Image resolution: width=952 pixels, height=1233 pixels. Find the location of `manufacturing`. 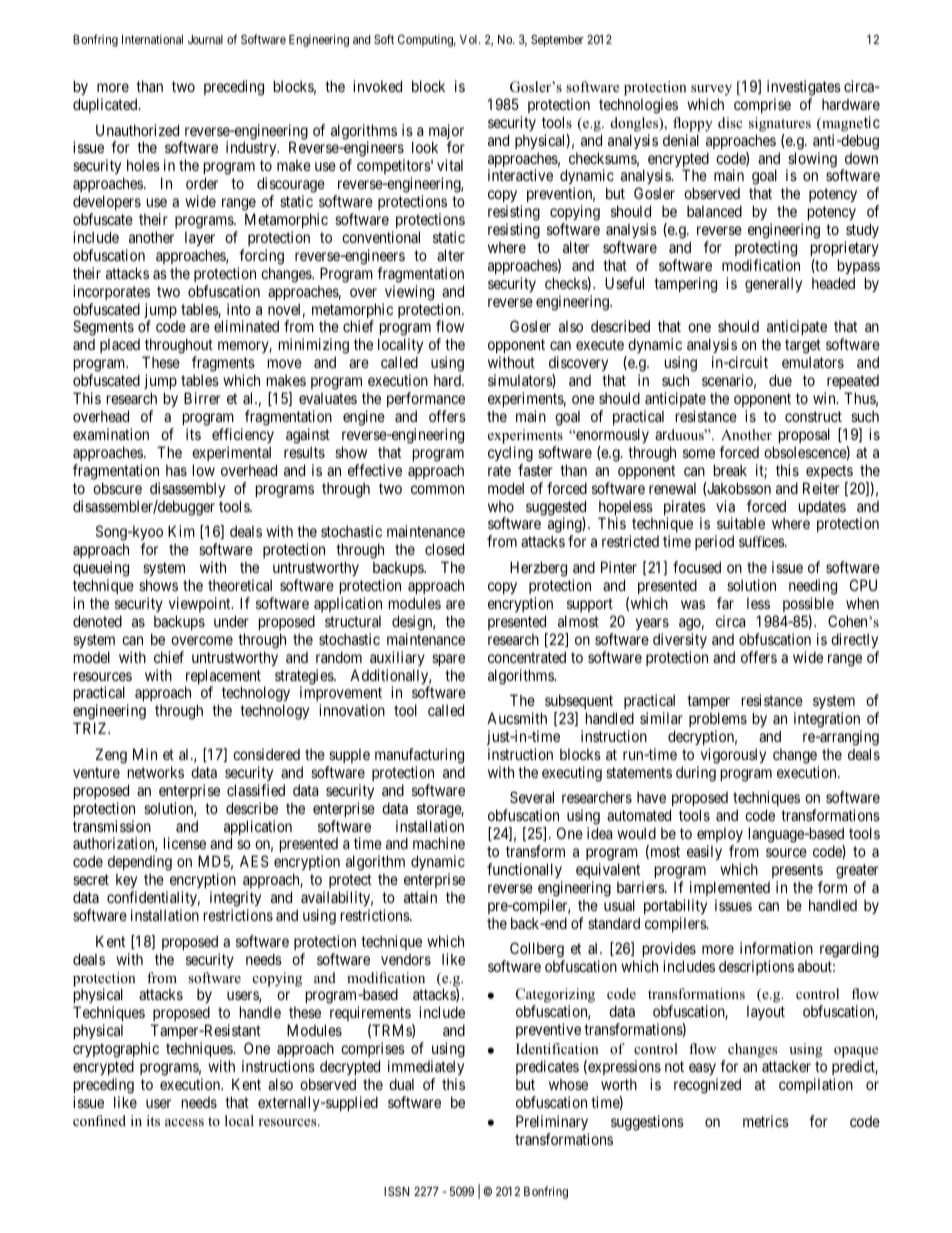

manufacturing is located at coordinates (419, 756).
